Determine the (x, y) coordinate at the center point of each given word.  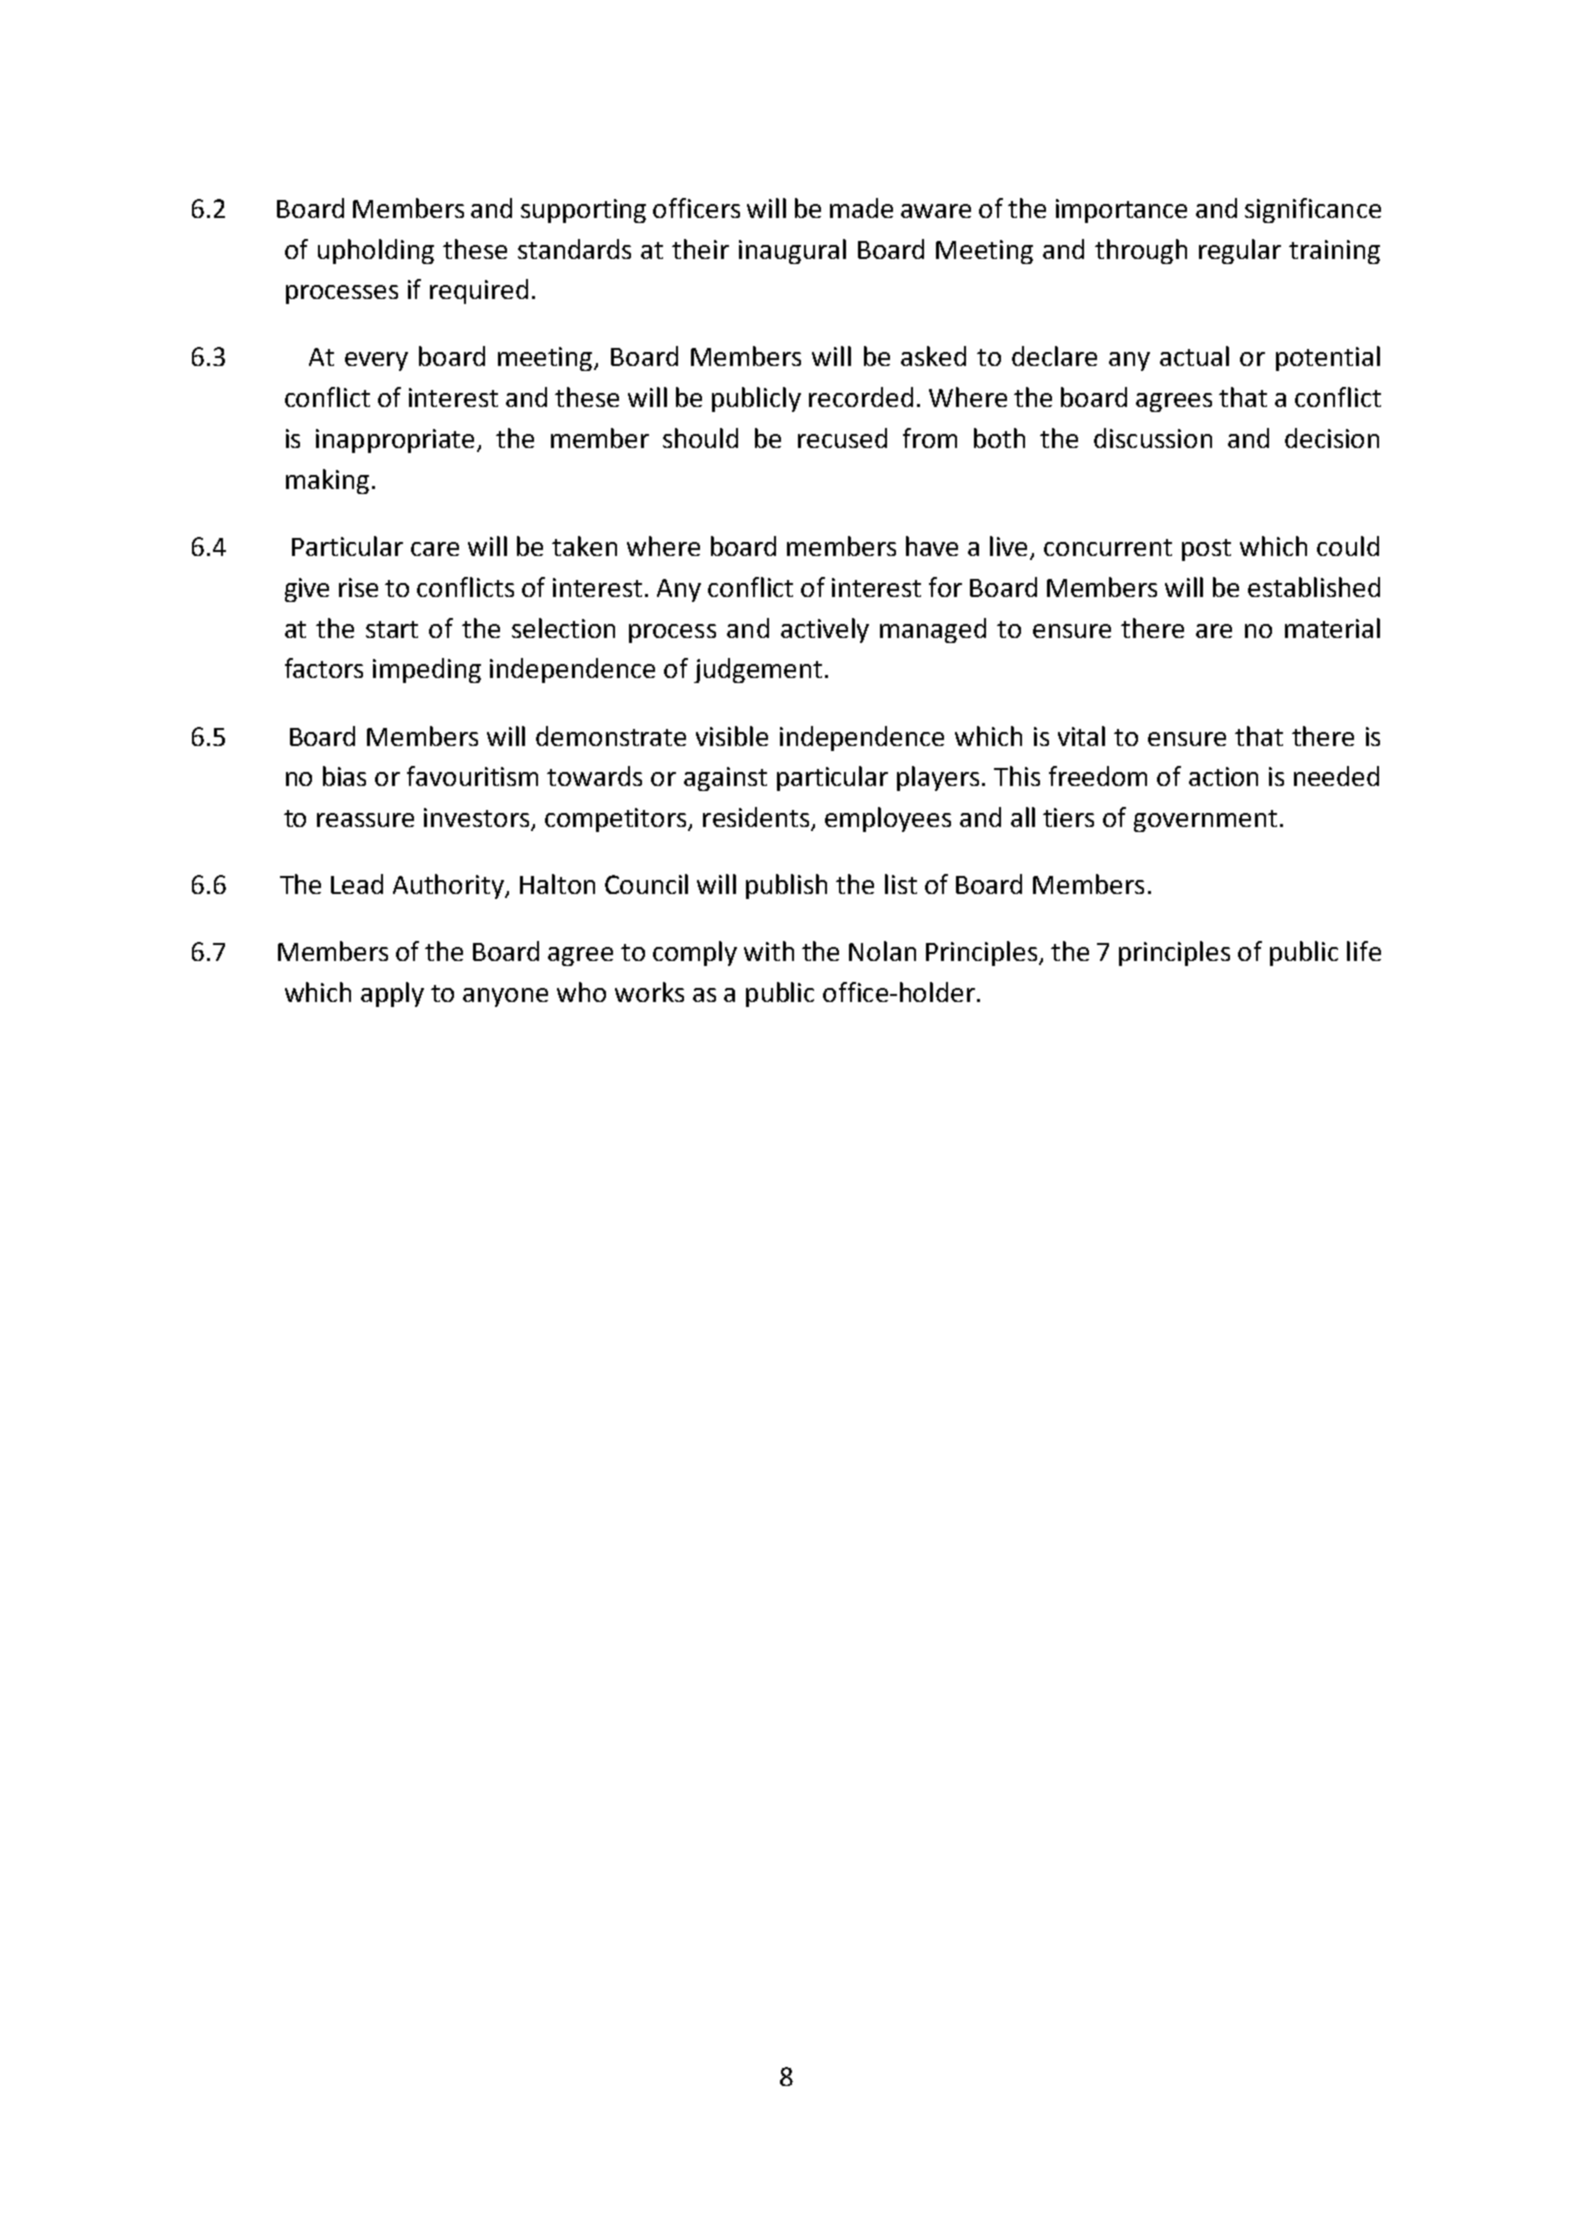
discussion (1153, 438)
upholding (376, 251)
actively (825, 630)
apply (392, 994)
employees (888, 819)
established (1314, 587)
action (1223, 776)
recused (842, 438)
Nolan (882, 951)
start (392, 629)
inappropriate (397, 441)
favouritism (472, 776)
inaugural (792, 251)
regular (1240, 251)
